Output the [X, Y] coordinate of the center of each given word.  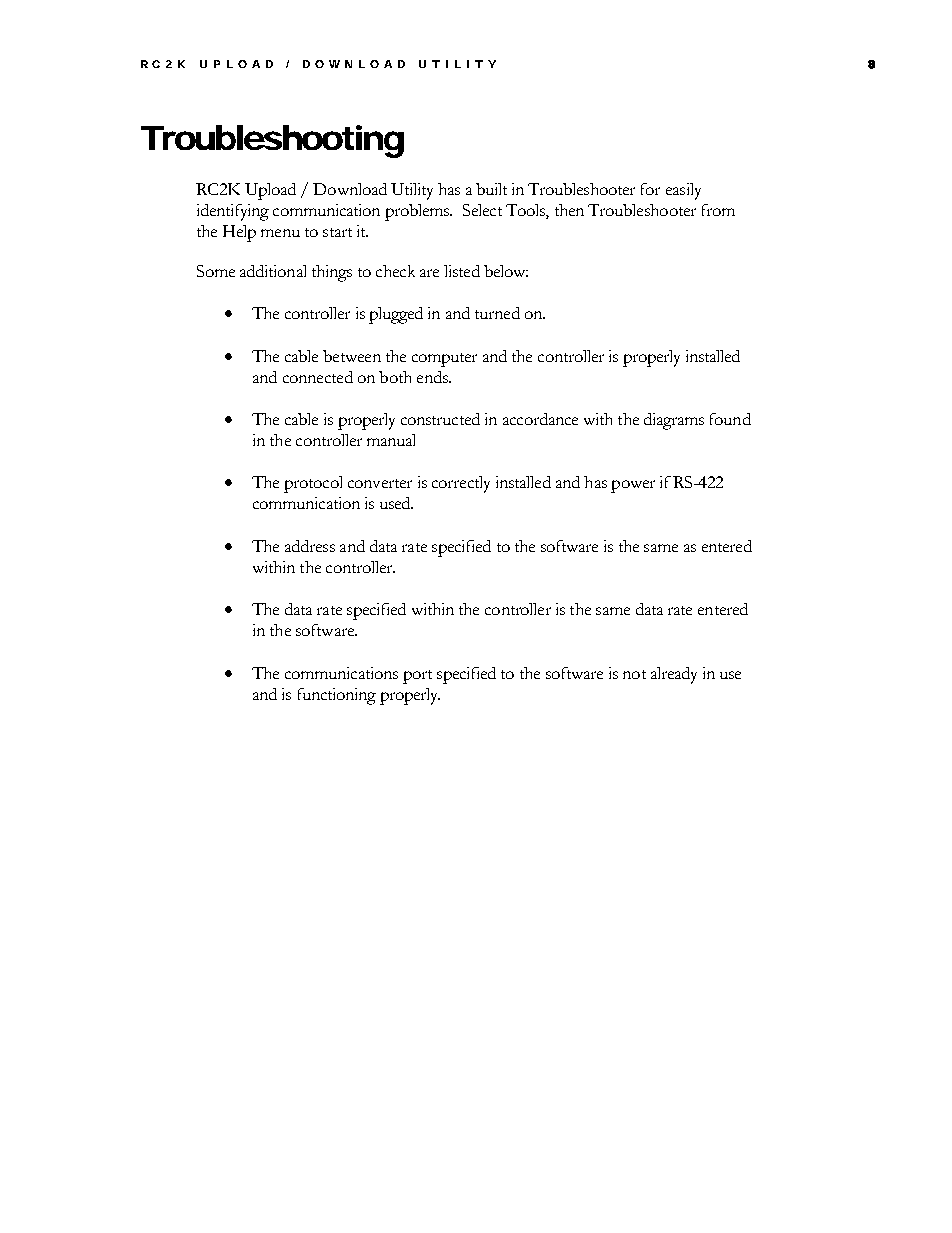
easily [683, 191]
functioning [337, 696]
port [417, 677]
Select [482, 210]
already [674, 675]
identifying [233, 212]
